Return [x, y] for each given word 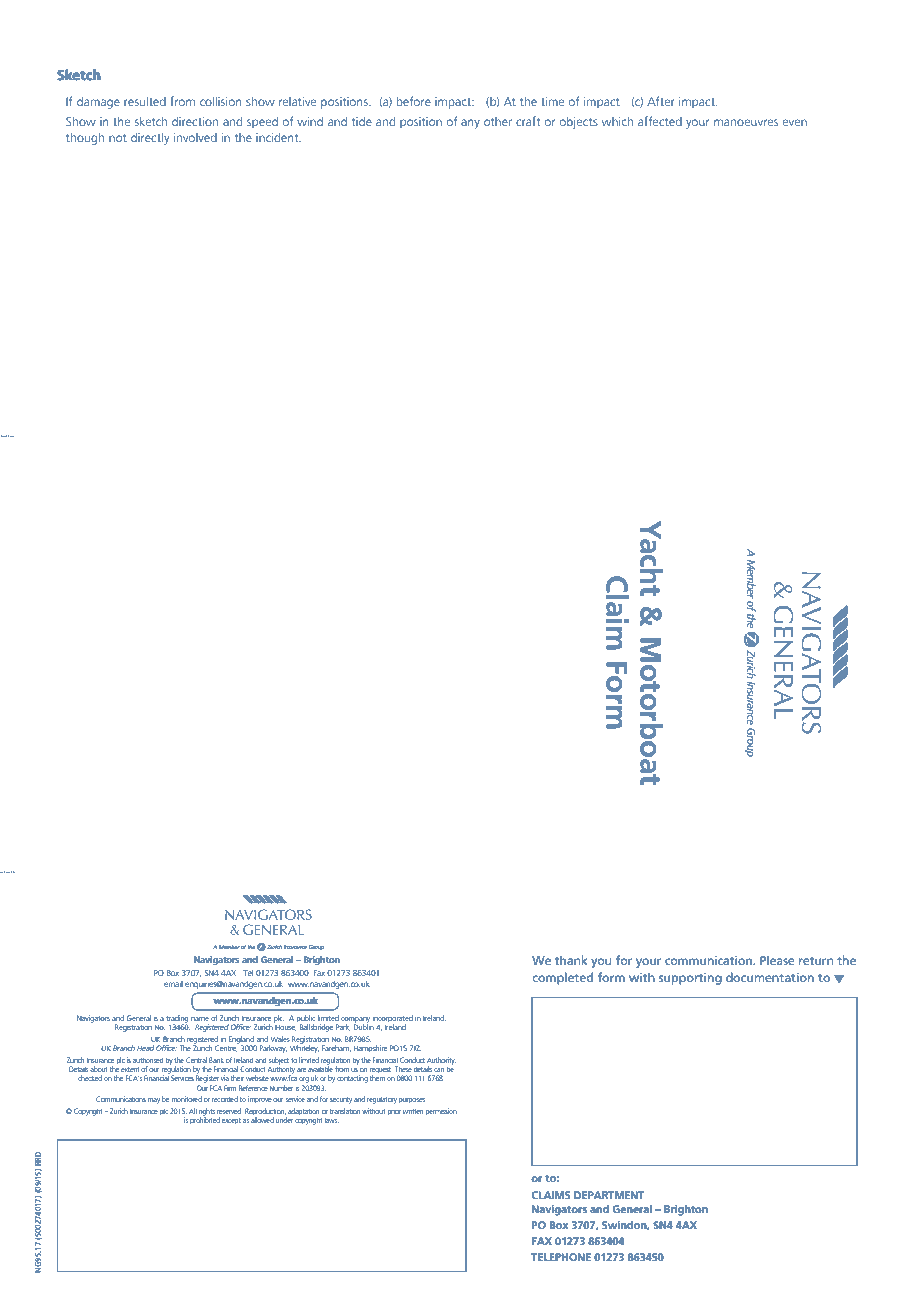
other [498, 121]
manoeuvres [746, 122]
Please [777, 960]
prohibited [205, 1120]
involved [195, 137]
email [173, 984]
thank [571, 960]
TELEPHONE [561, 1257]
